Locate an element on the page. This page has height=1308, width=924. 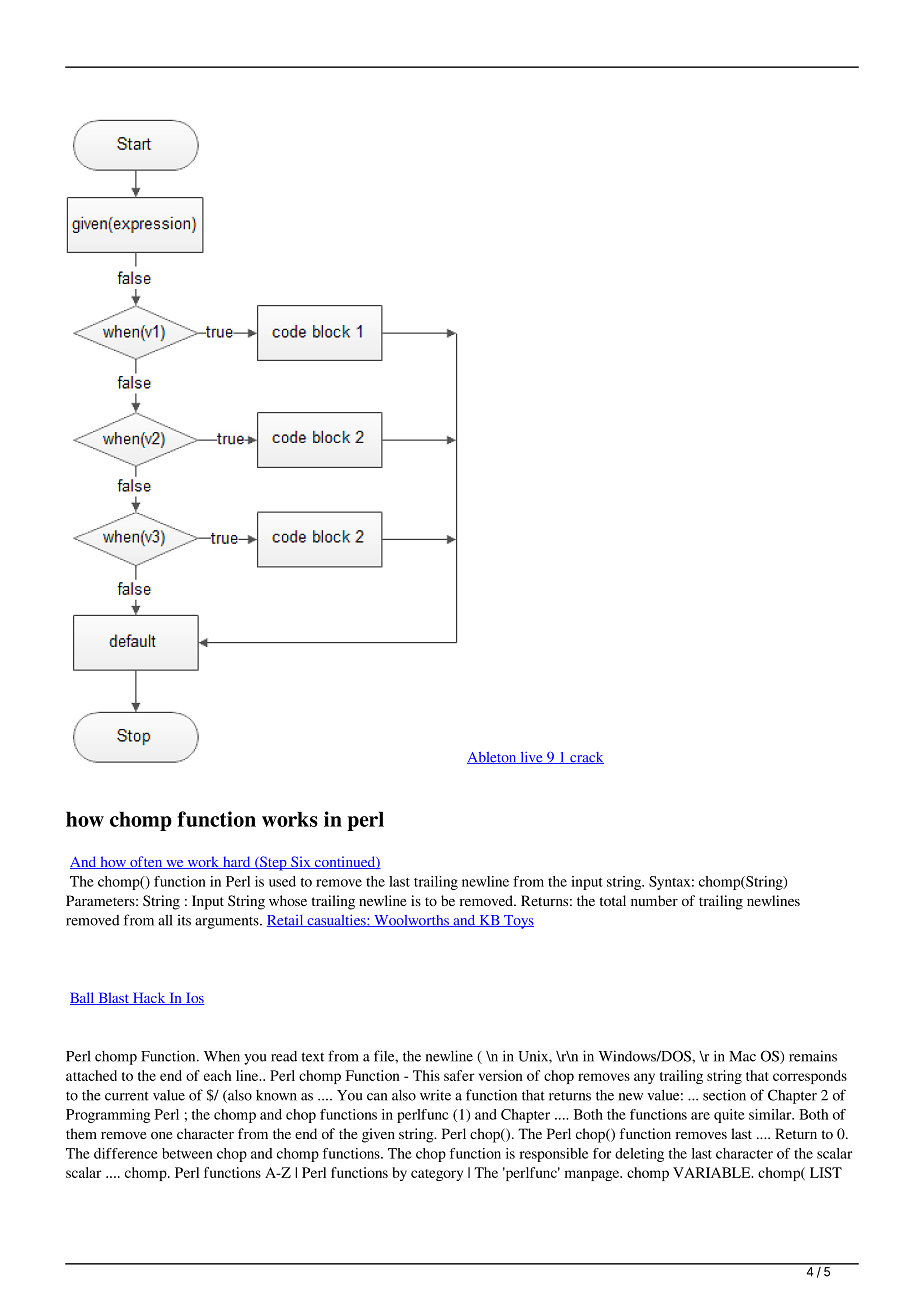
live is located at coordinates (531, 758).
